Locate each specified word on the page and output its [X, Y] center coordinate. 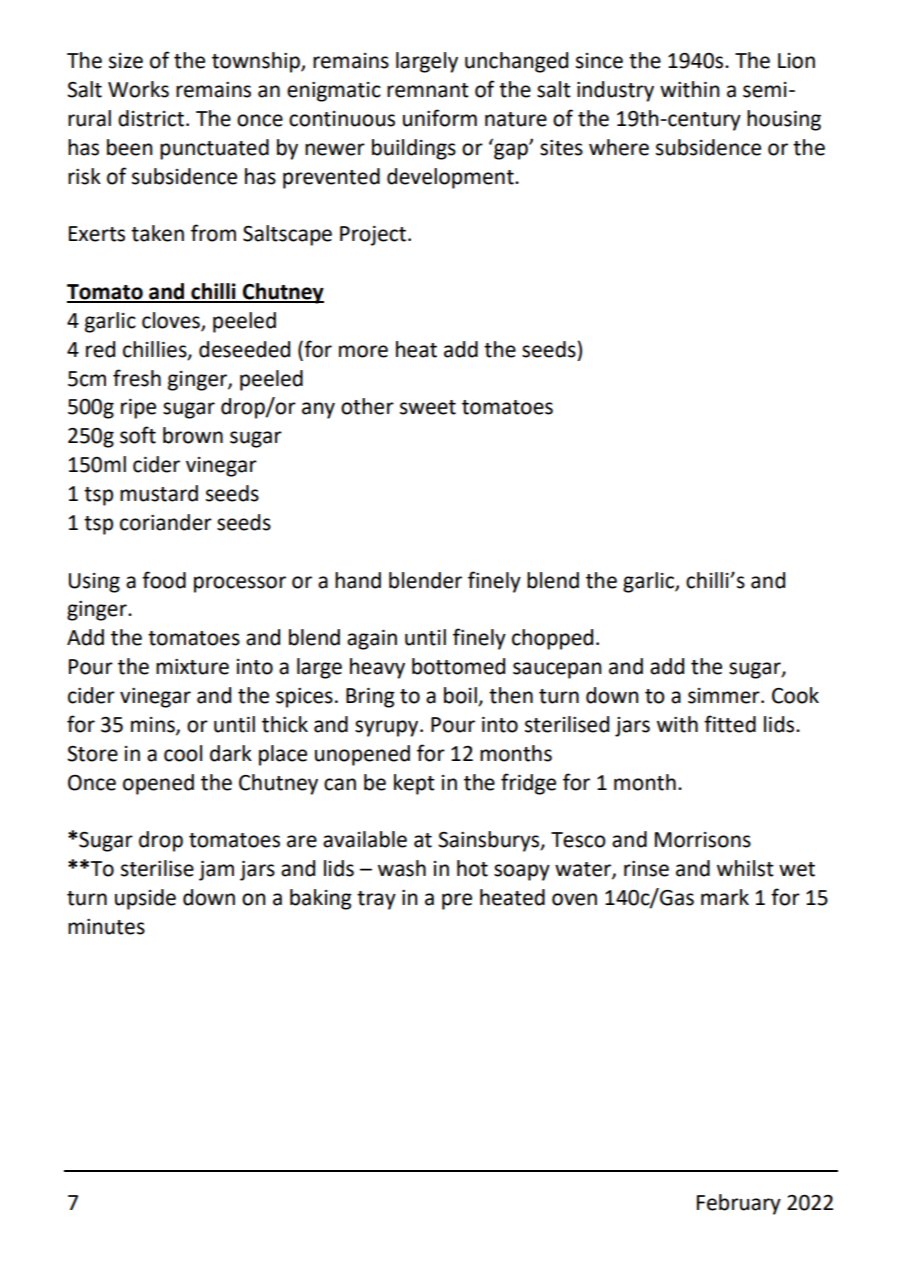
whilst [745, 868]
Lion [796, 61]
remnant [428, 90]
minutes [106, 927]
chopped [552, 639]
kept [414, 784]
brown [193, 435]
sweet [428, 407]
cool [183, 753]
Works [138, 89]
